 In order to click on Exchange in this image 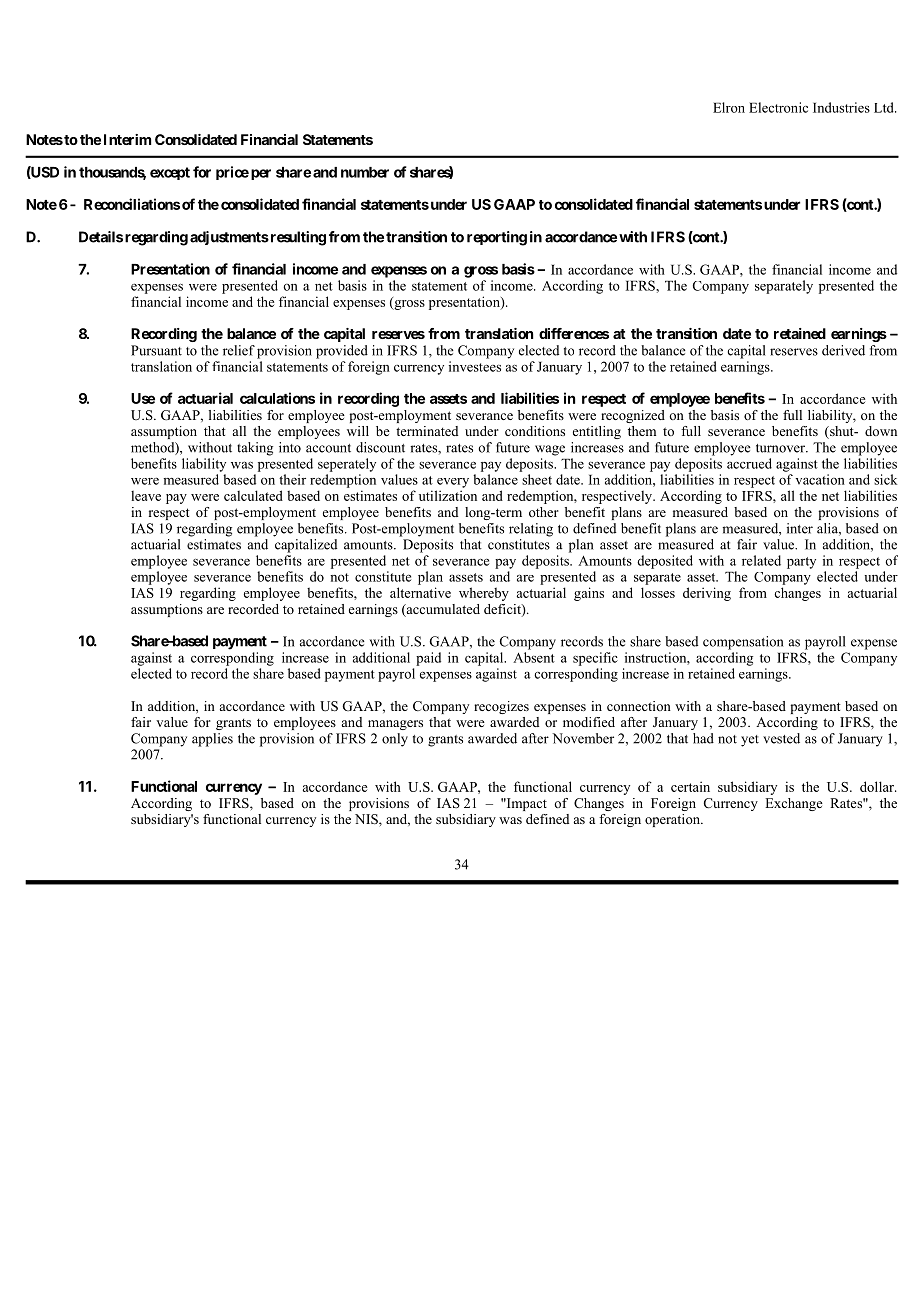, I will do `click(794, 804)`.
